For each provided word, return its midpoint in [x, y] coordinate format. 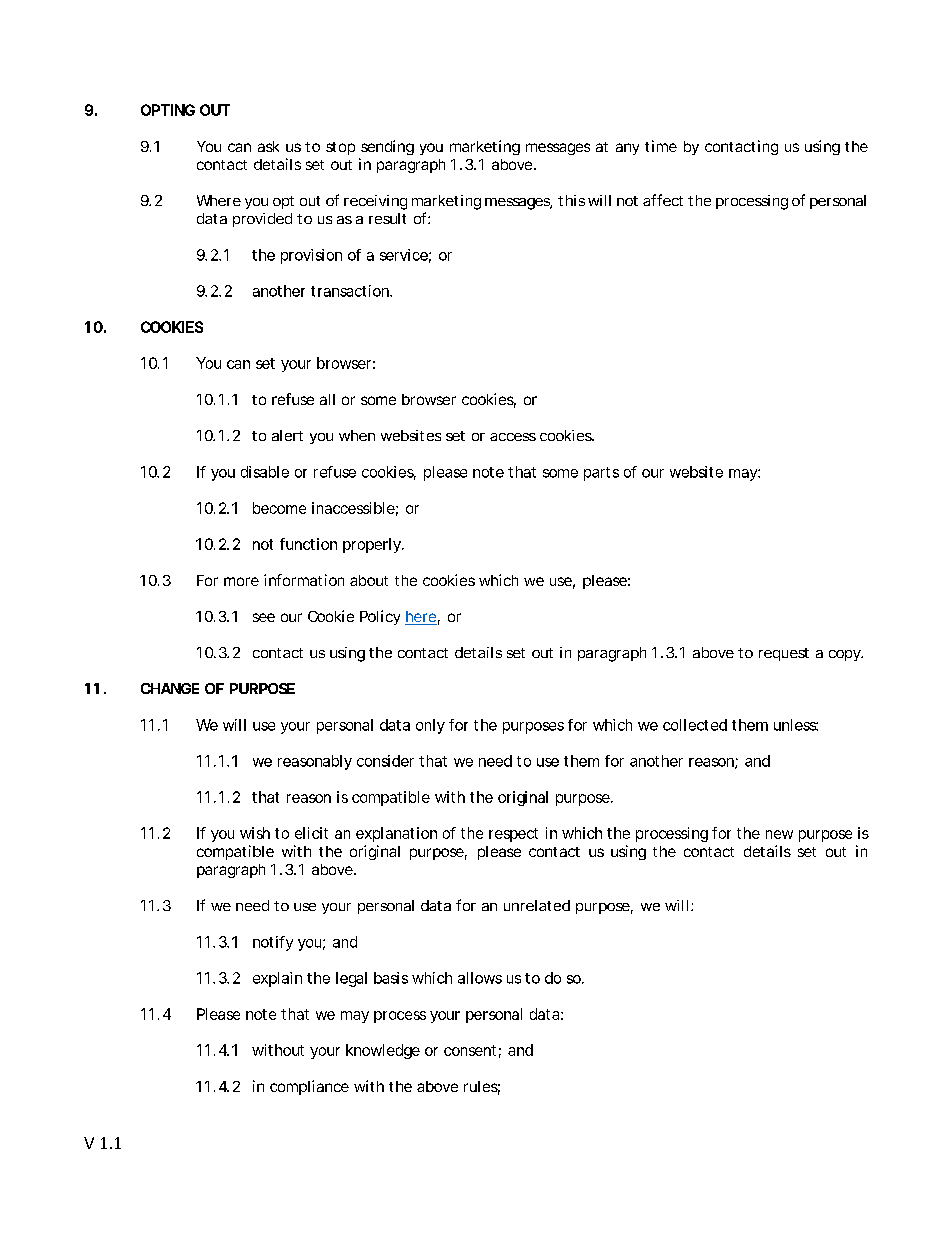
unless [796, 725]
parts [601, 474]
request [784, 654]
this [571, 200]
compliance [309, 1087]
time [661, 146]
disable [265, 472]
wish [255, 833]
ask [268, 146]
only [430, 726]
